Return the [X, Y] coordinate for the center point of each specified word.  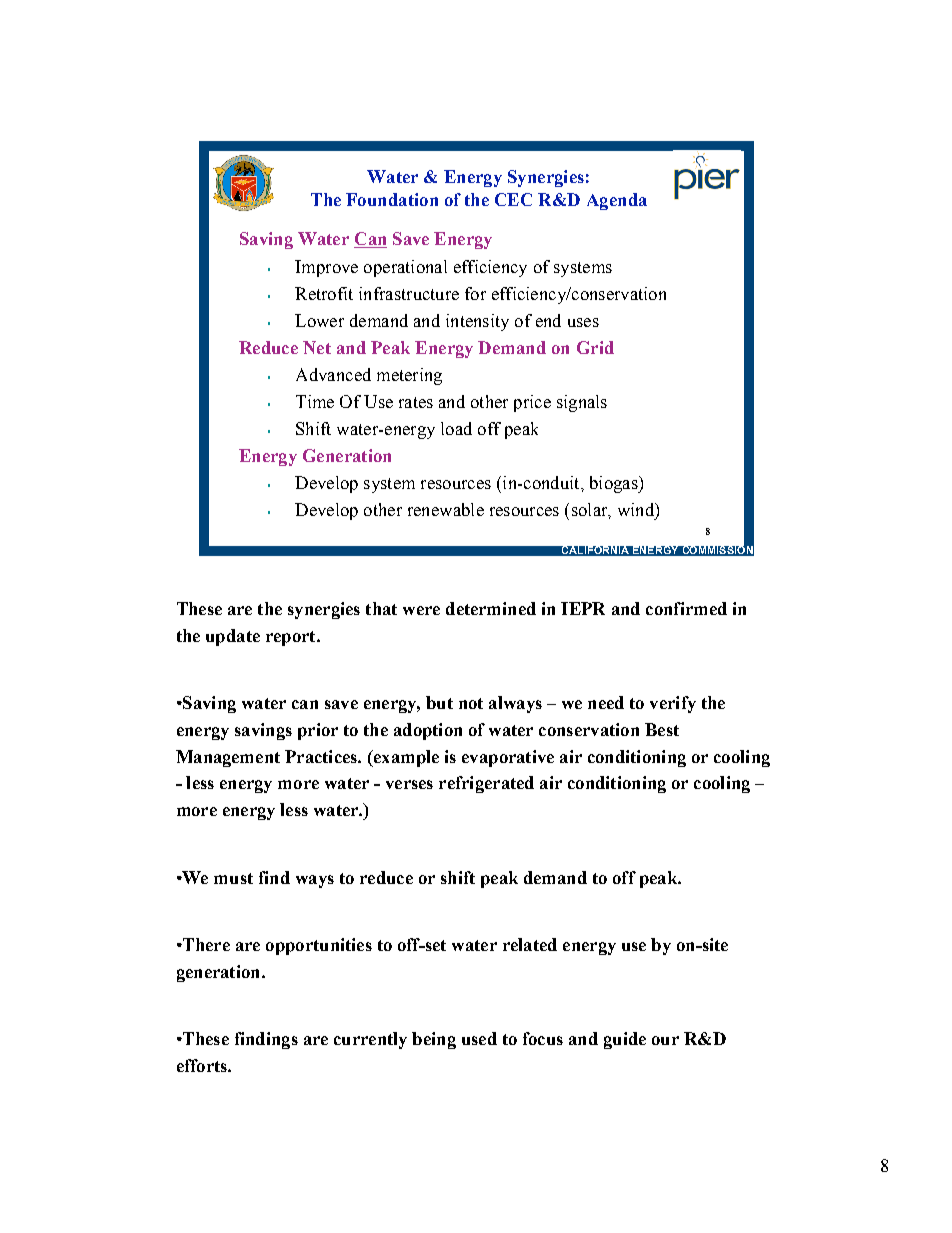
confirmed [686, 608]
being [434, 1040]
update [233, 637]
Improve [326, 268]
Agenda [617, 201]
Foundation [392, 199]
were [421, 610]
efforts [203, 1065]
